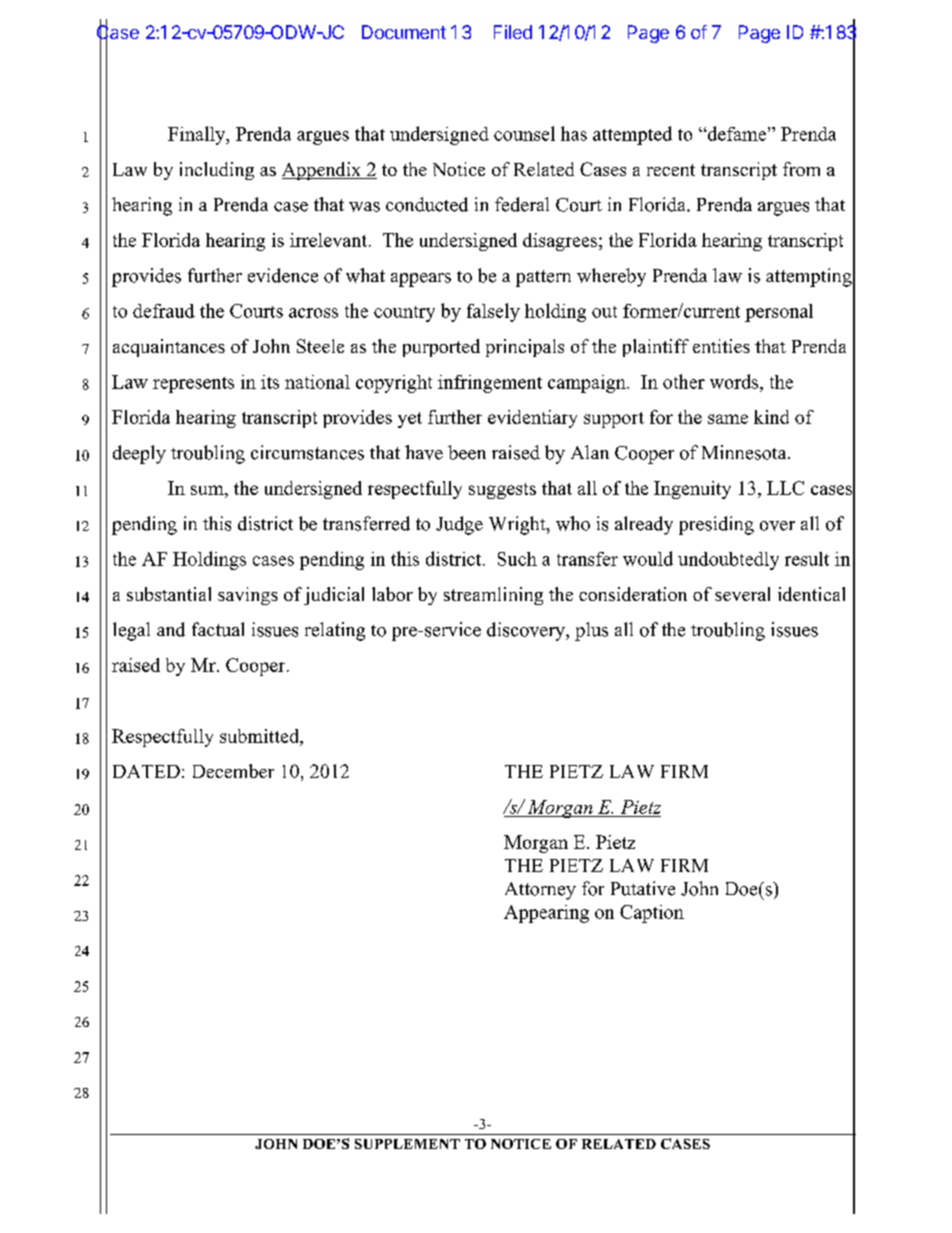 Image resolution: width=952 pixels, height=1233 pixels. I want to click on streamlining, so click(493, 596).
